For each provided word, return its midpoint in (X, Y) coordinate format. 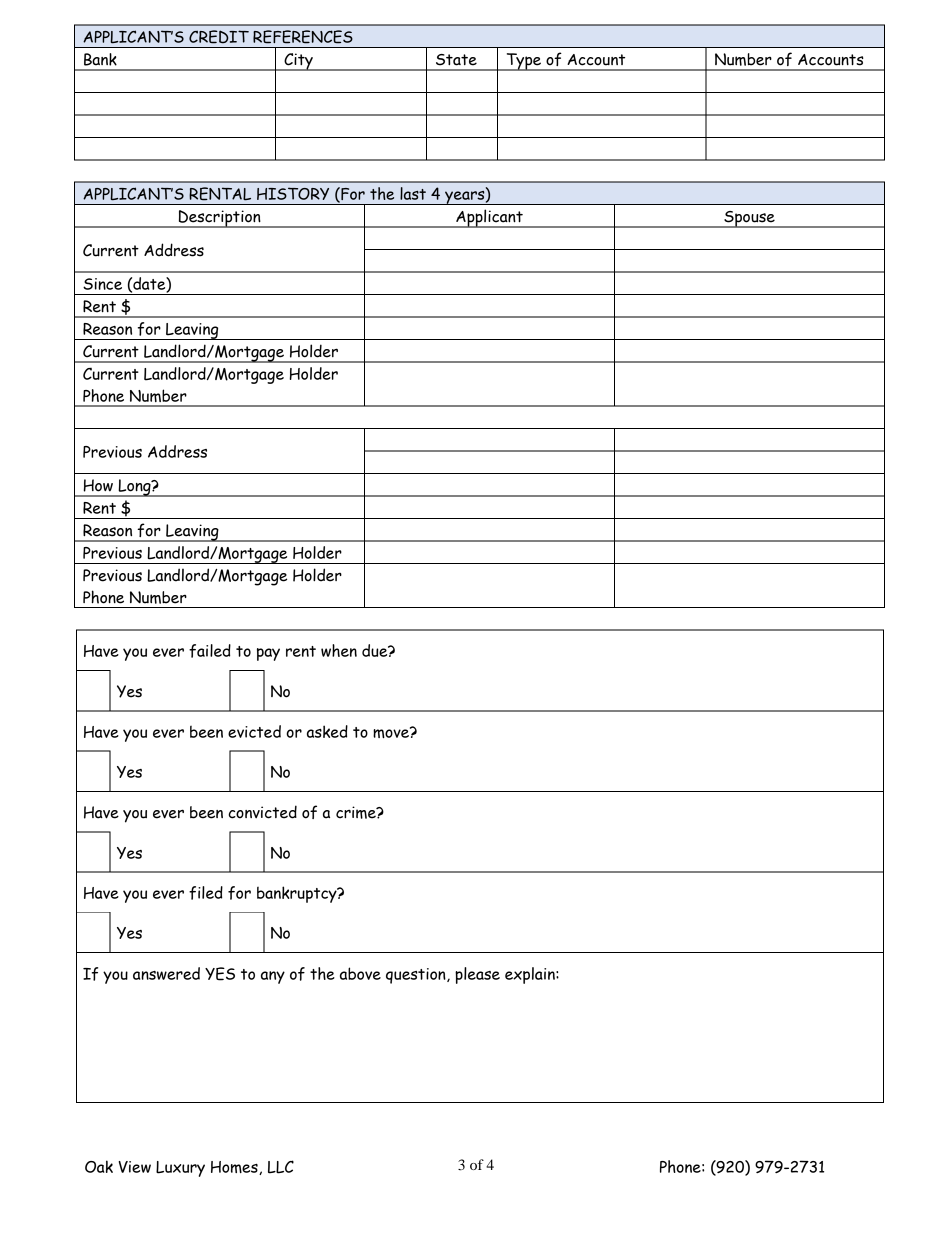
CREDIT (219, 37)
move (392, 732)
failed (210, 651)
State (456, 60)
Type (523, 62)
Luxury (180, 1169)
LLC (281, 1167)
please (477, 975)
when (339, 650)
